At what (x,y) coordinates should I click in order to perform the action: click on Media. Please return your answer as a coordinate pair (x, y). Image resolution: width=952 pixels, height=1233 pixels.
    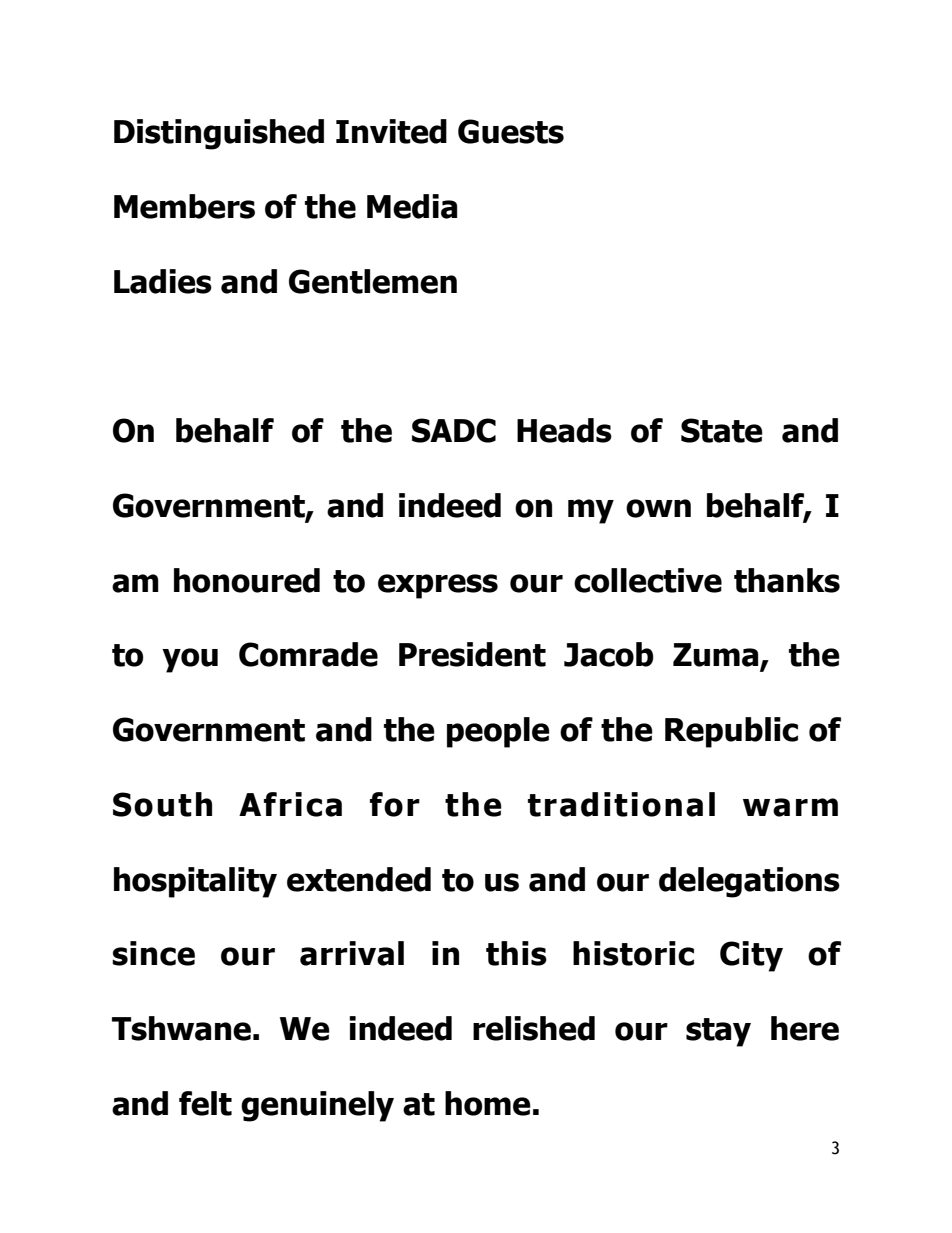
    Looking at the image, I should click on (412, 206).
